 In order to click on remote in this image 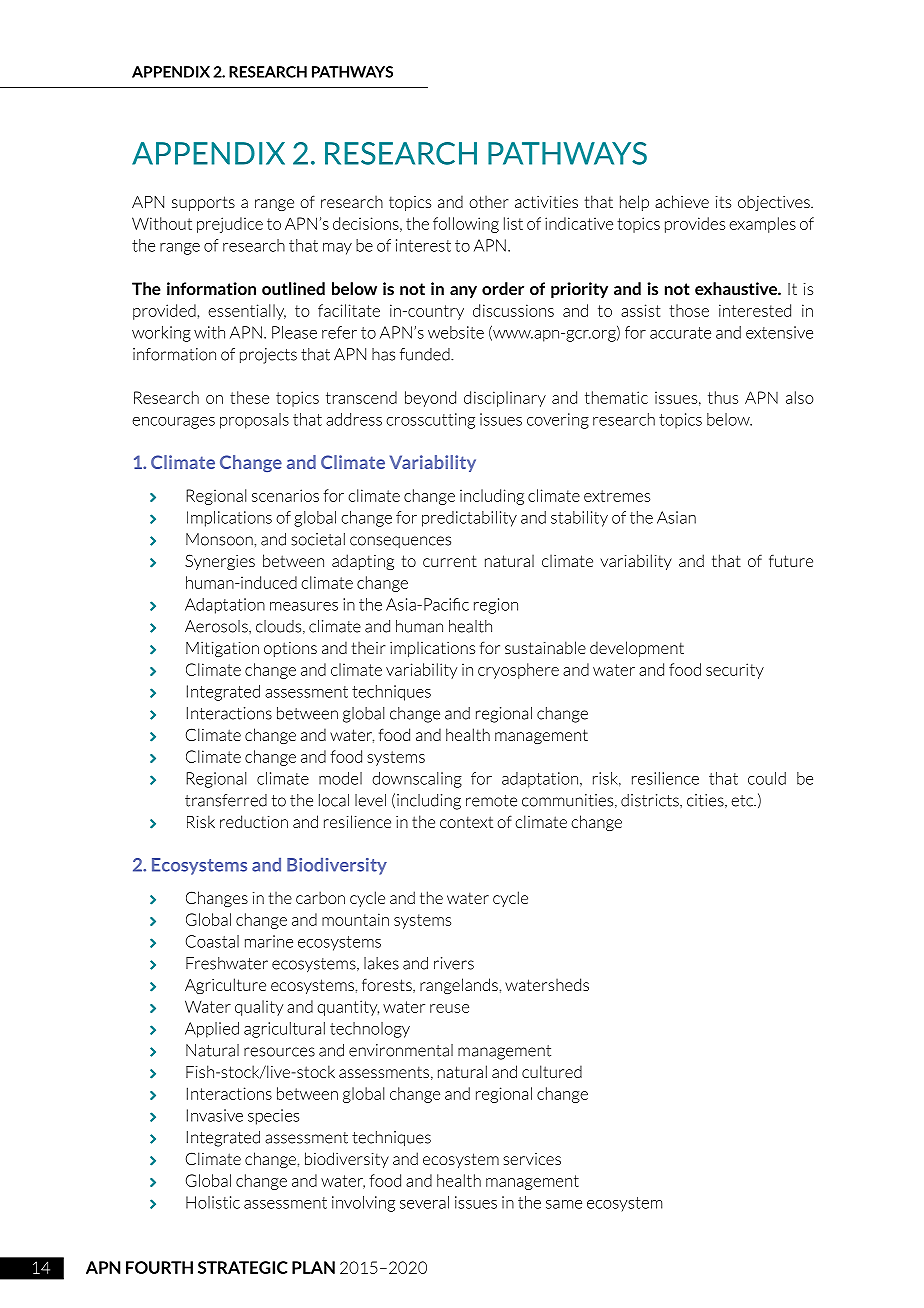, I will do `click(491, 801)`.
